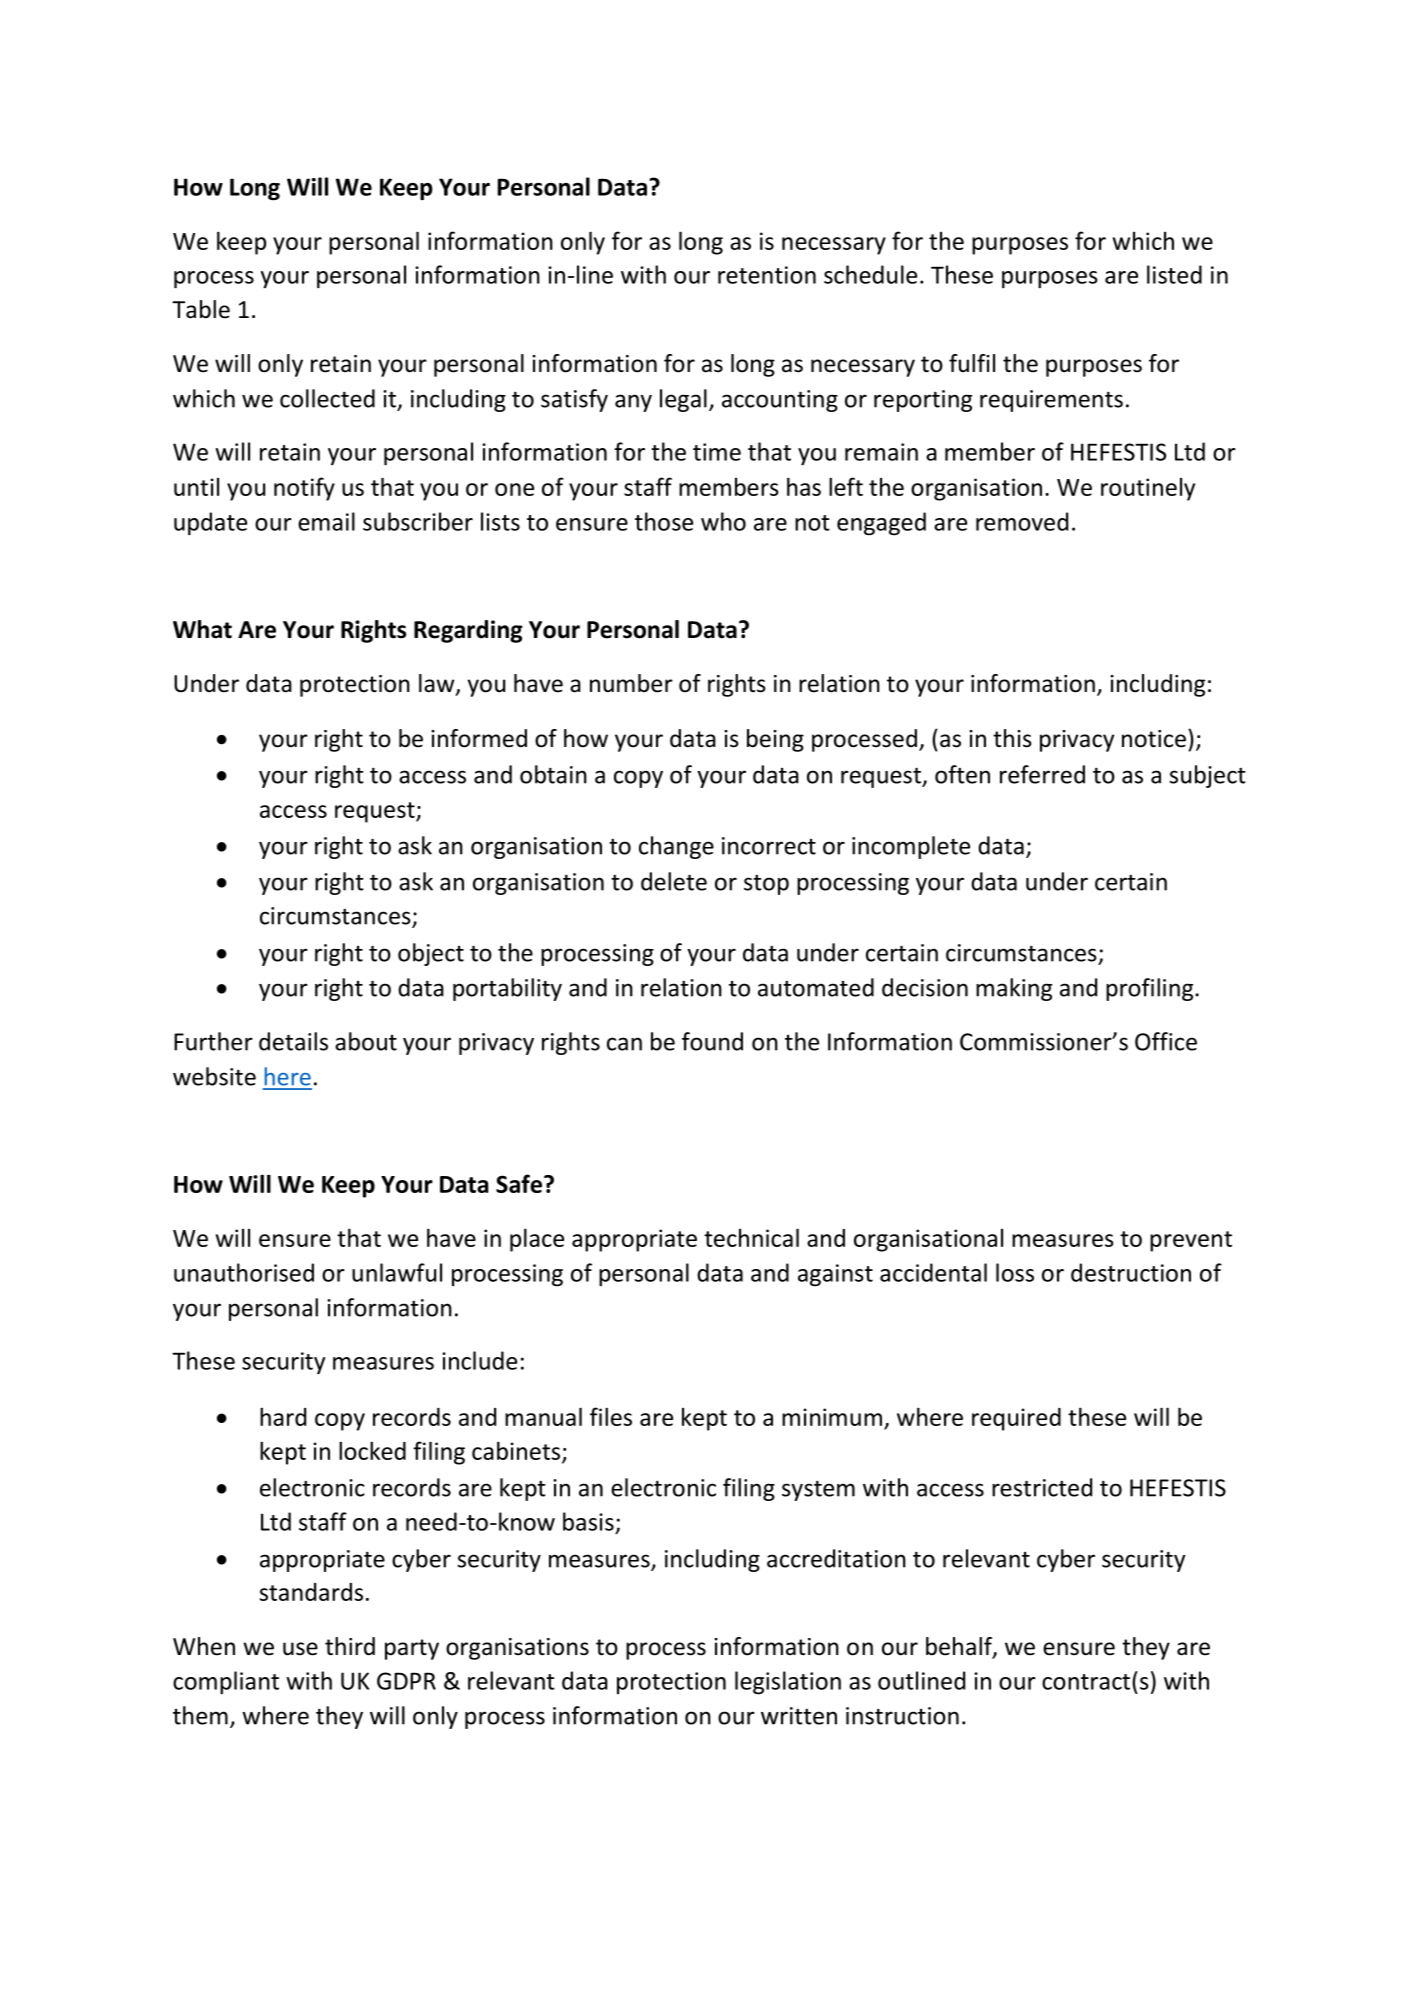 The image size is (1426, 2016). What do you see at coordinates (202, 629) in the document?
I see `What` at bounding box center [202, 629].
